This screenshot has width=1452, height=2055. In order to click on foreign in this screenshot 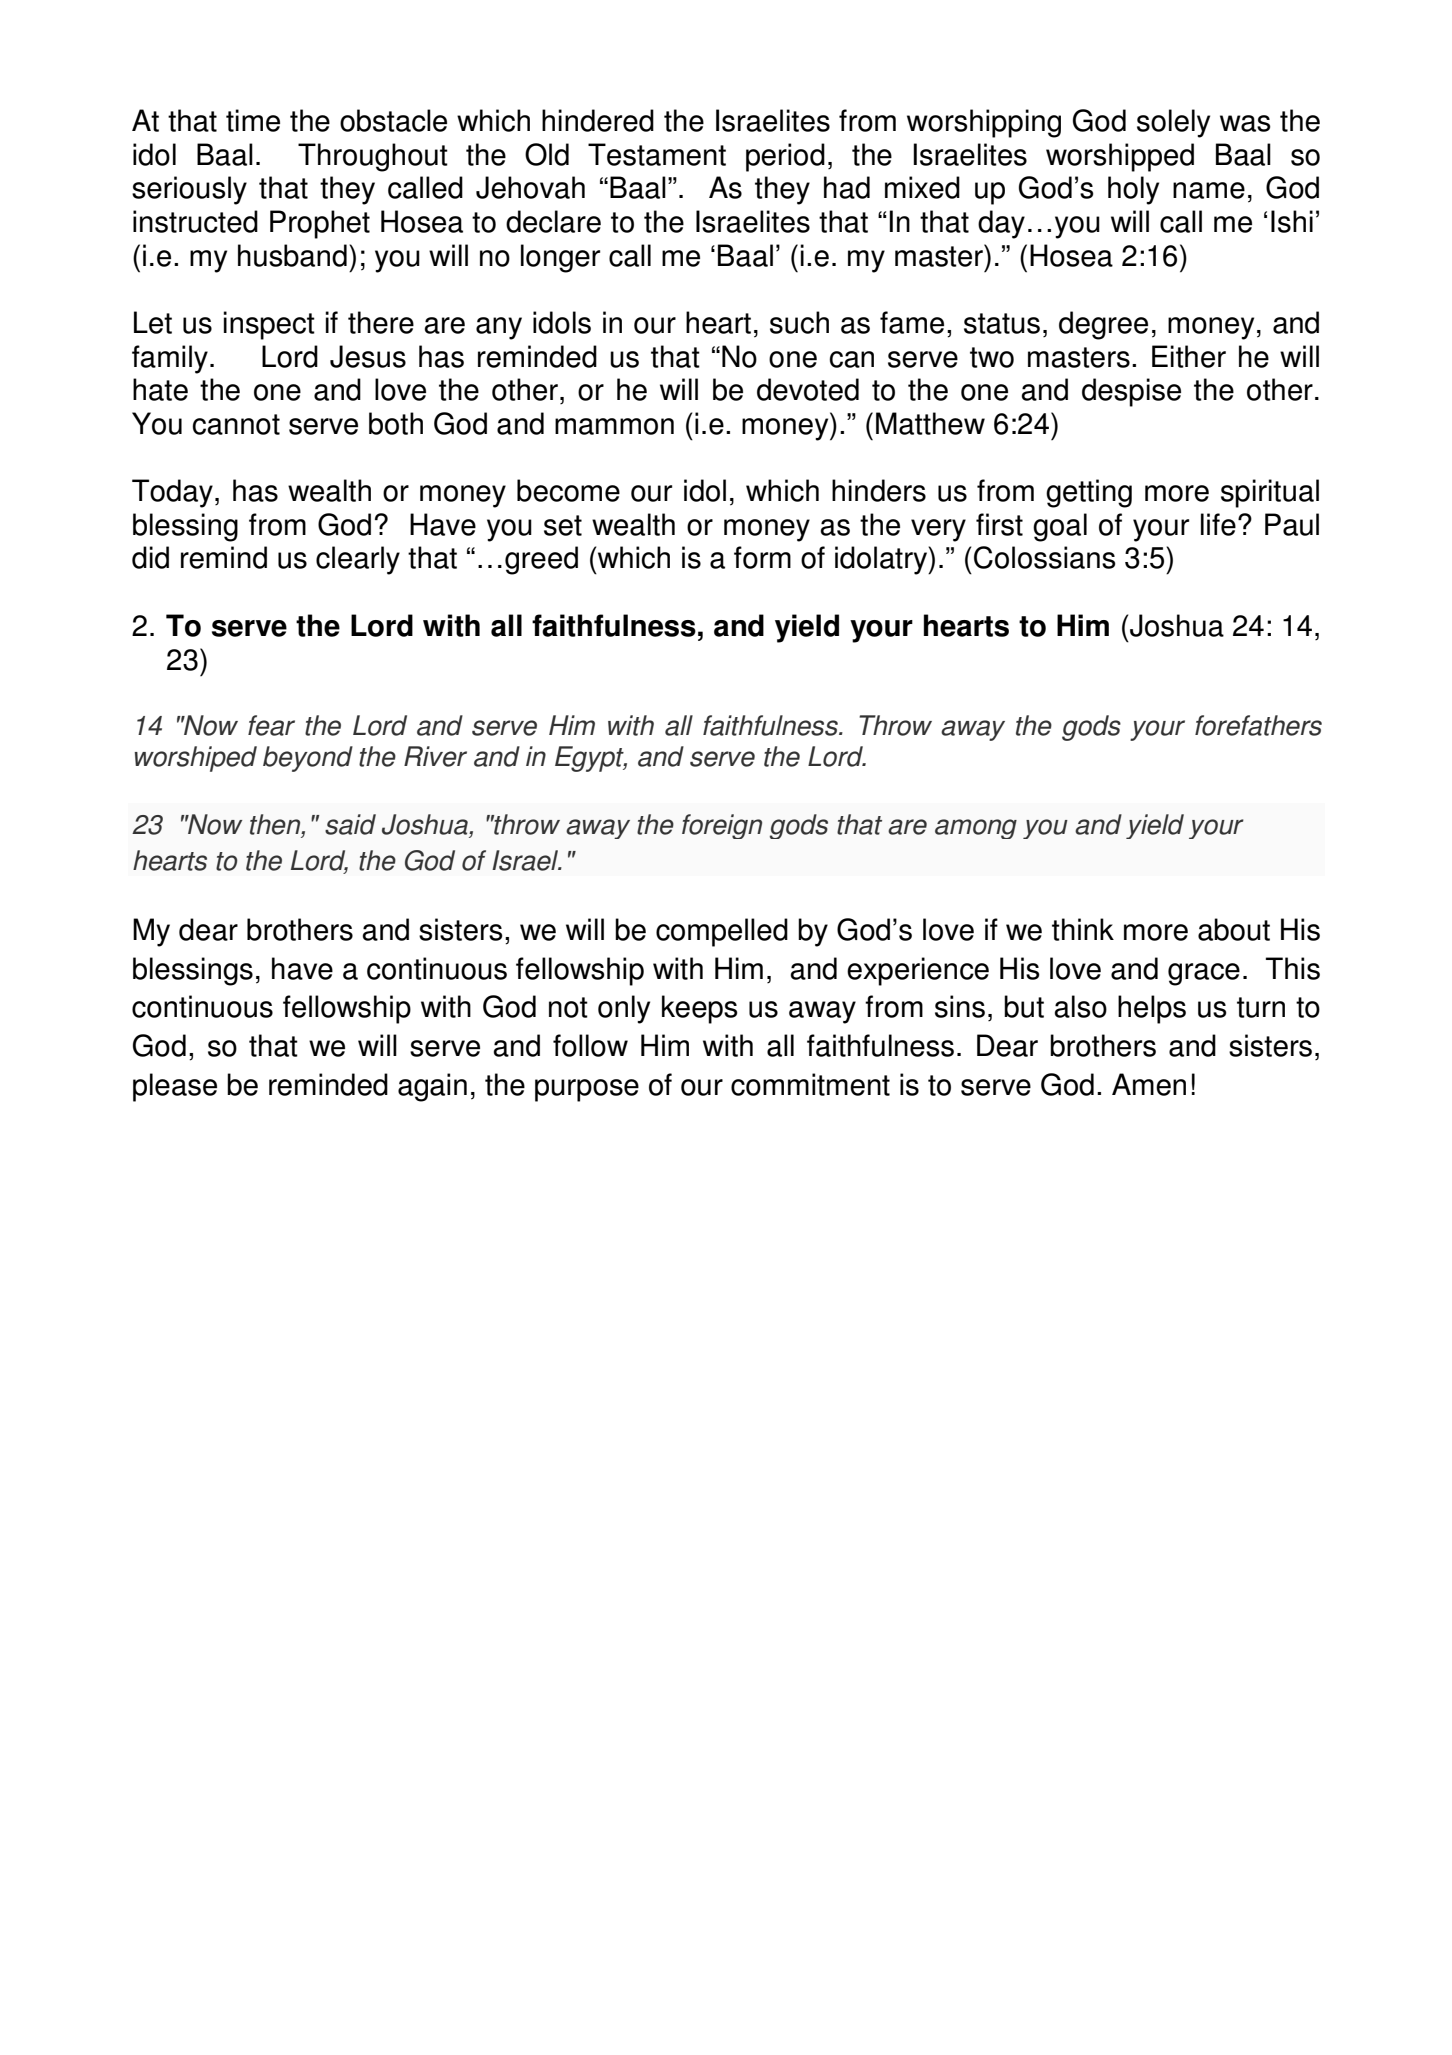, I will do `click(722, 826)`.
